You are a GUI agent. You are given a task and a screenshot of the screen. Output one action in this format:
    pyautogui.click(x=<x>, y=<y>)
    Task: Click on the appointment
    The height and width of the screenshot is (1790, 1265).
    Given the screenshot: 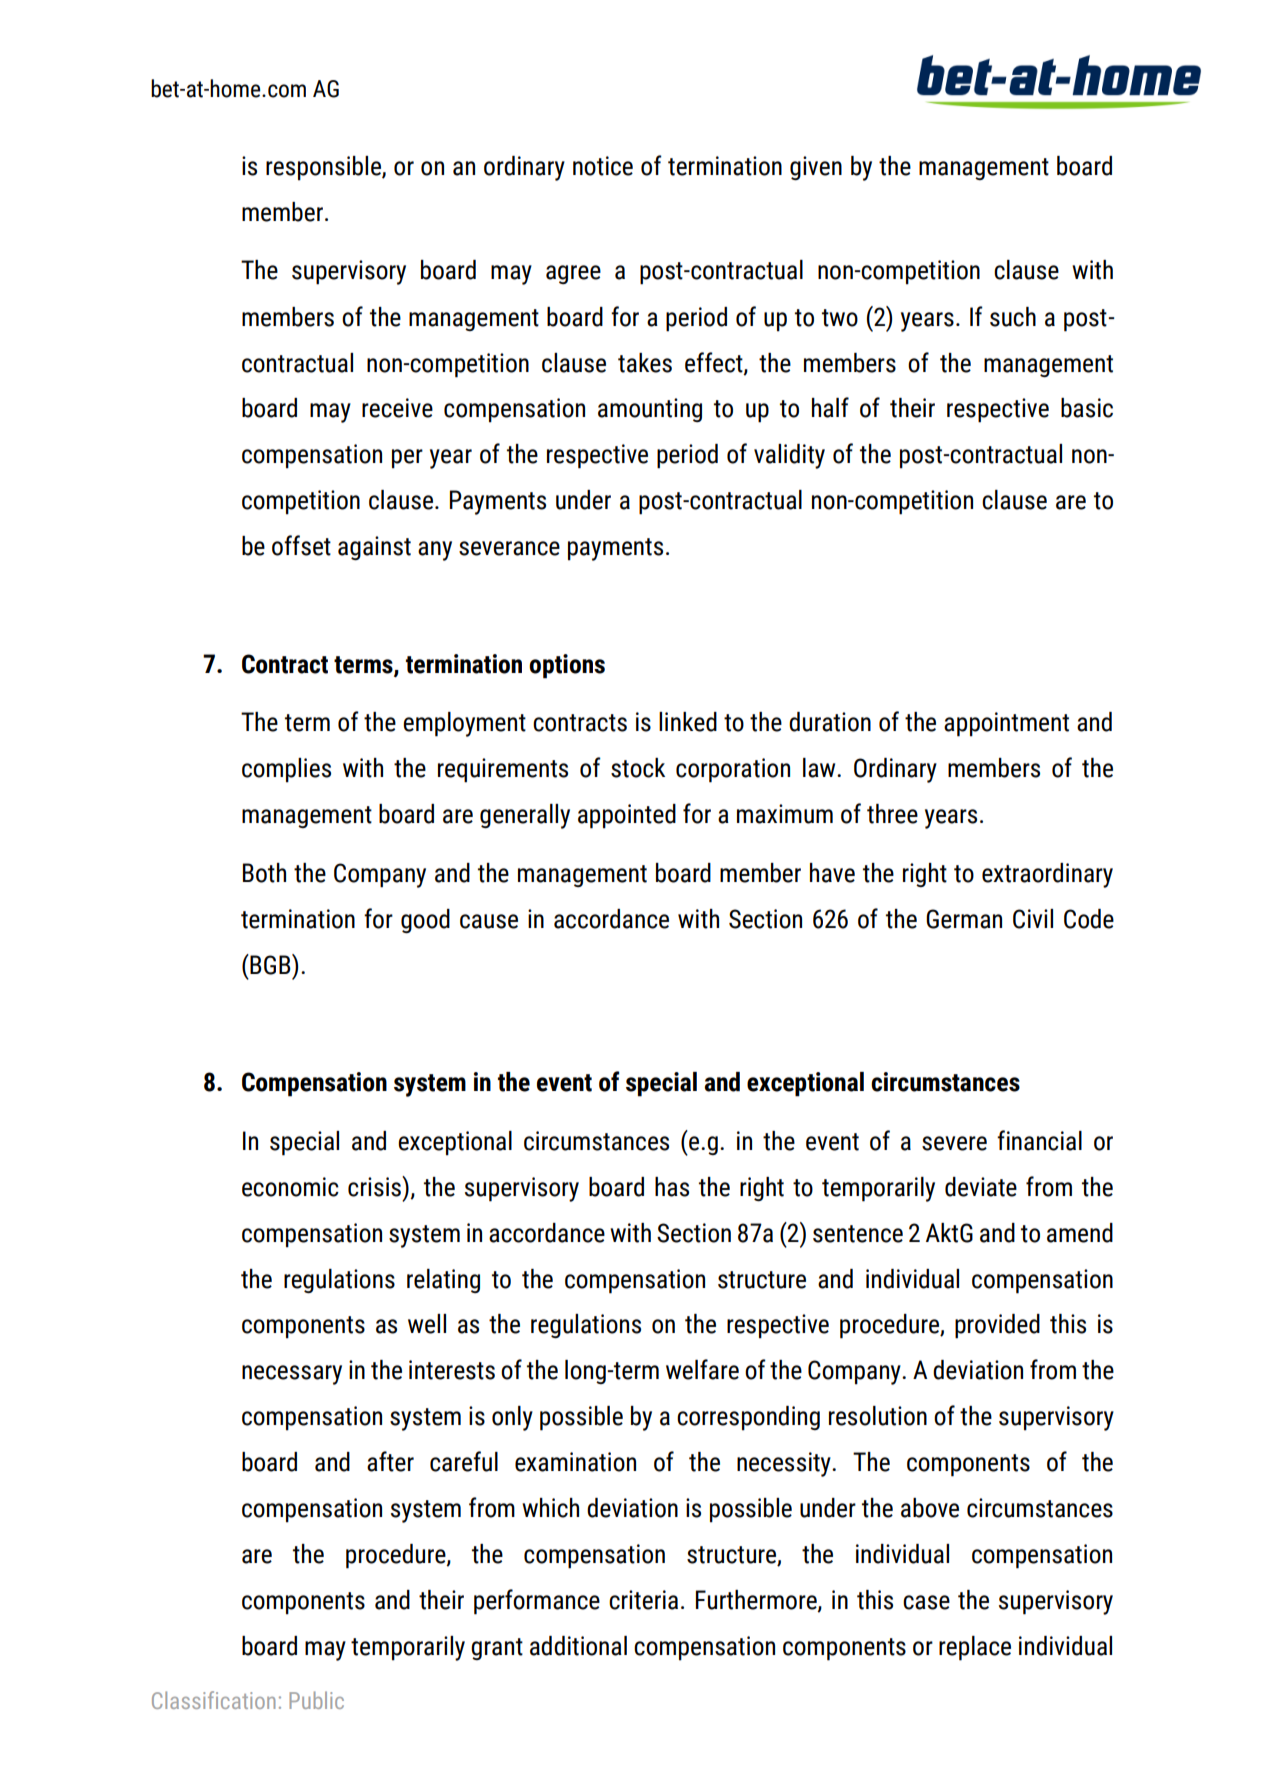 What is the action you would take?
    pyautogui.click(x=1006, y=724)
